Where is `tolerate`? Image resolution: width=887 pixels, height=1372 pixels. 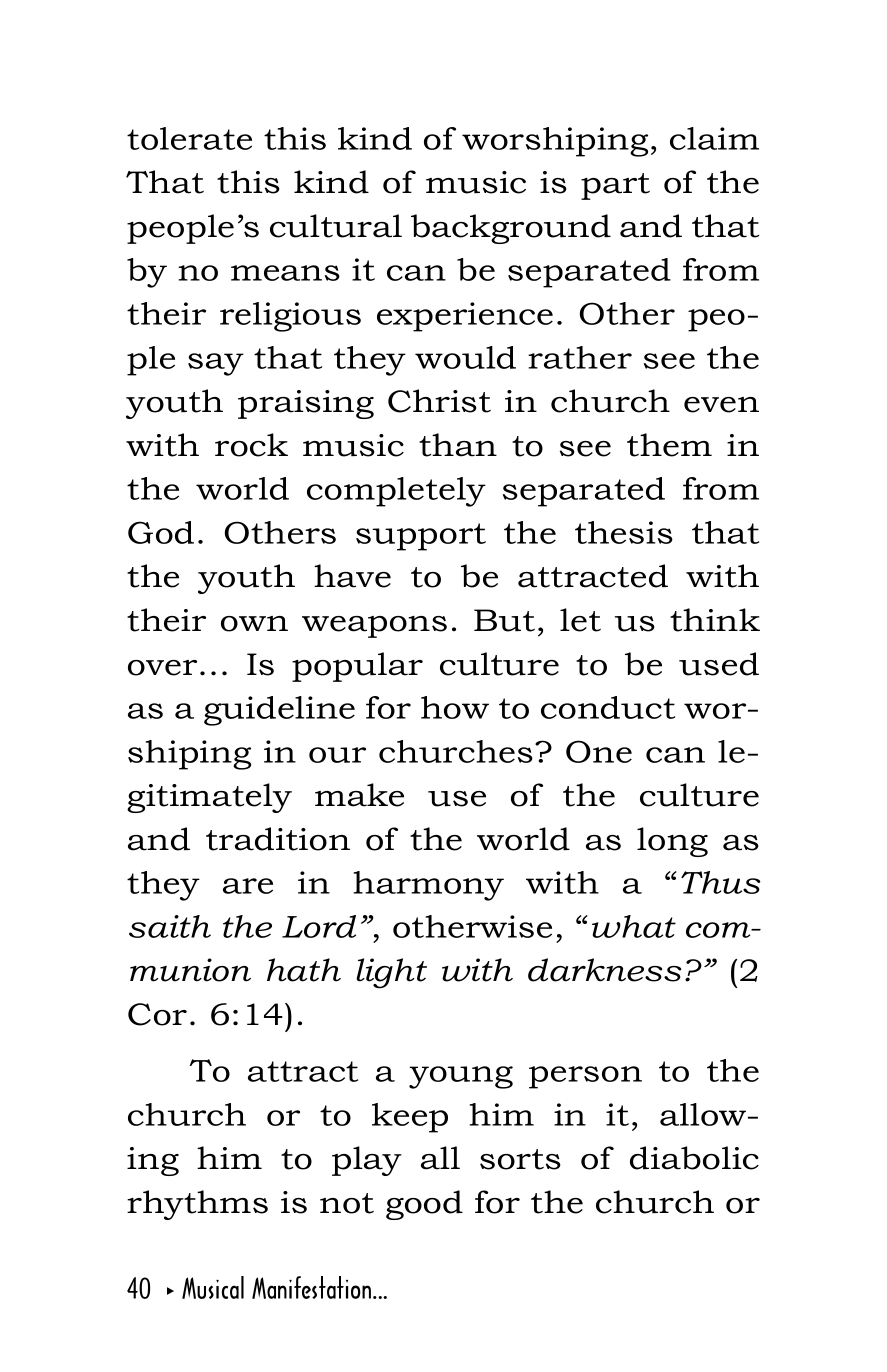 tolerate is located at coordinates (189, 138).
